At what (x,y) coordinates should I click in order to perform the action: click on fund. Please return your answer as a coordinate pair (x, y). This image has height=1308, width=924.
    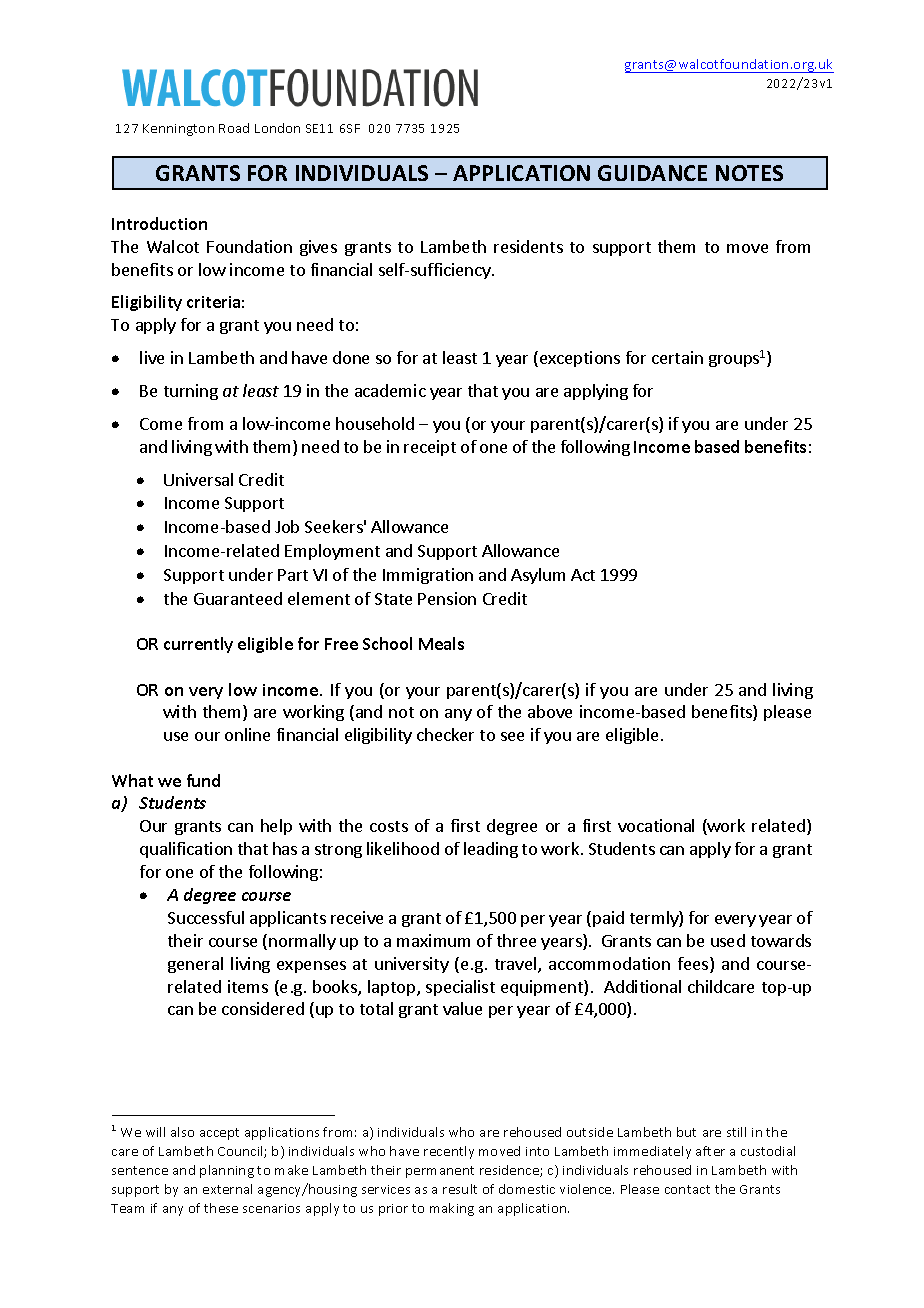
    Looking at the image, I should click on (203, 780).
